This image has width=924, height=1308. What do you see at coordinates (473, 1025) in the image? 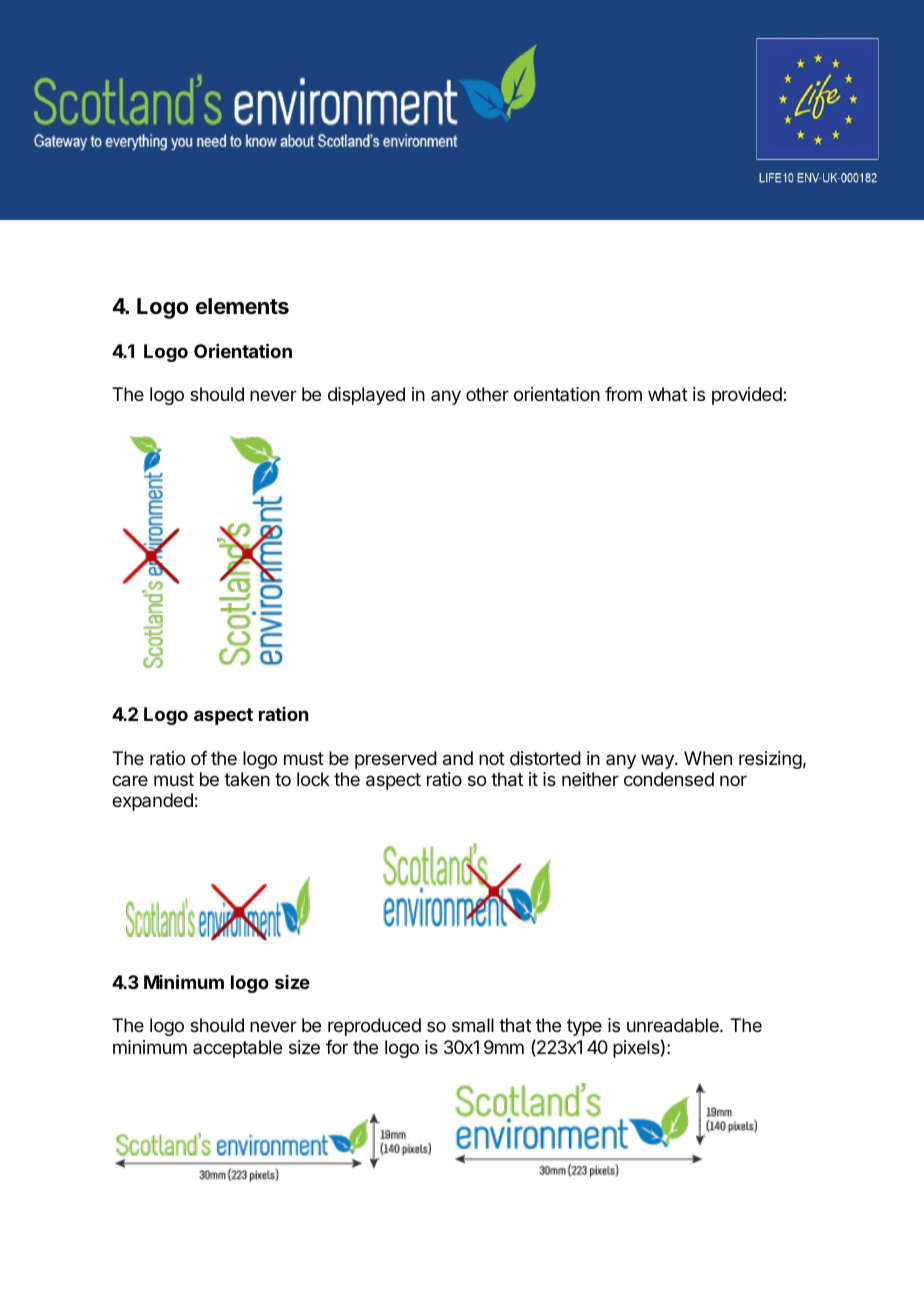
I see `small` at bounding box center [473, 1025].
